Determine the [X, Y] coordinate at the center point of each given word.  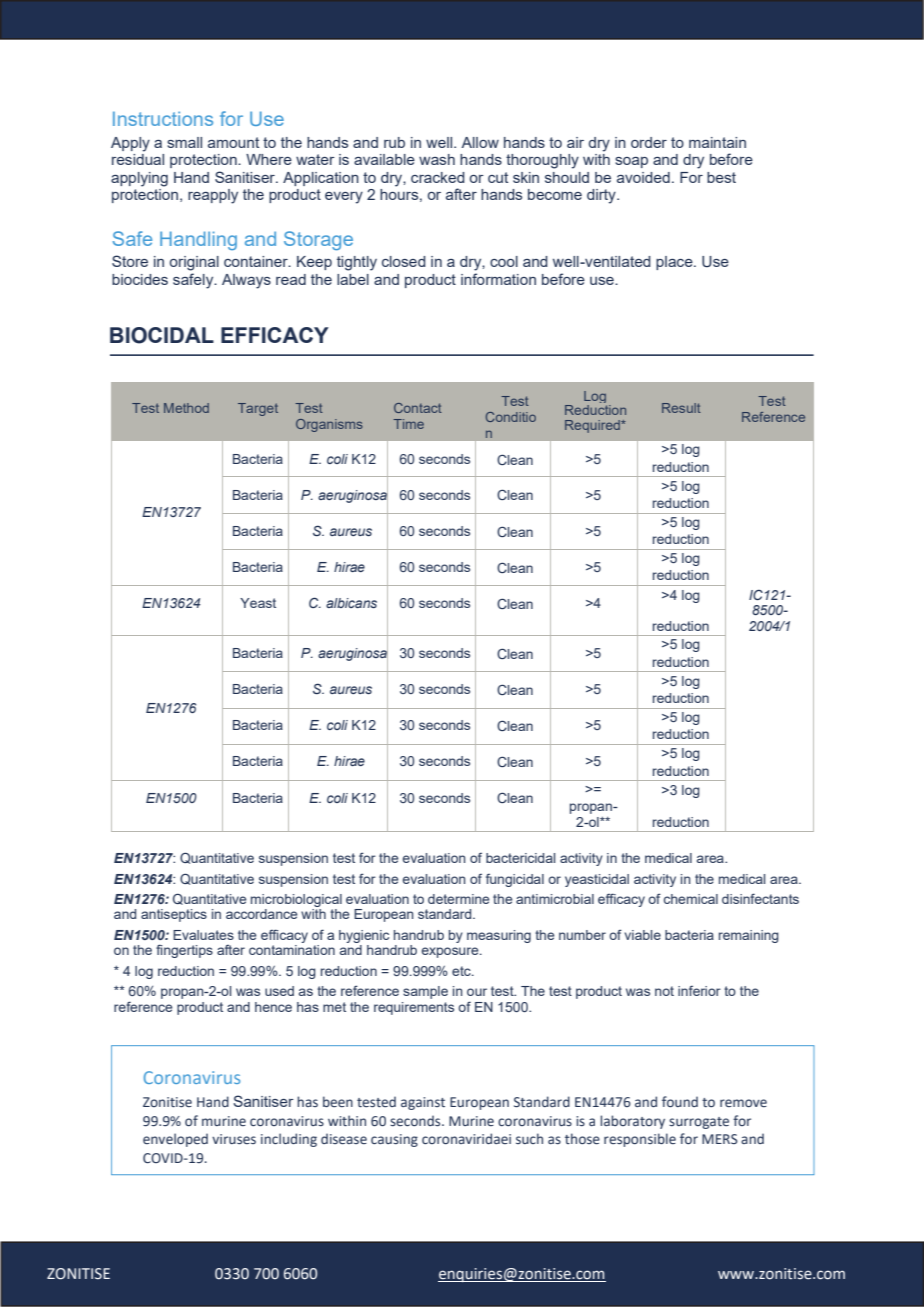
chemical [691, 899]
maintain [717, 142]
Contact [418, 408]
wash [437, 159]
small [184, 142]
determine [458, 899]
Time [408, 424]
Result [681, 408]
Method [186, 408]
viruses [234, 1139]
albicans [351, 603]
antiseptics [174, 915]
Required [593, 426]
